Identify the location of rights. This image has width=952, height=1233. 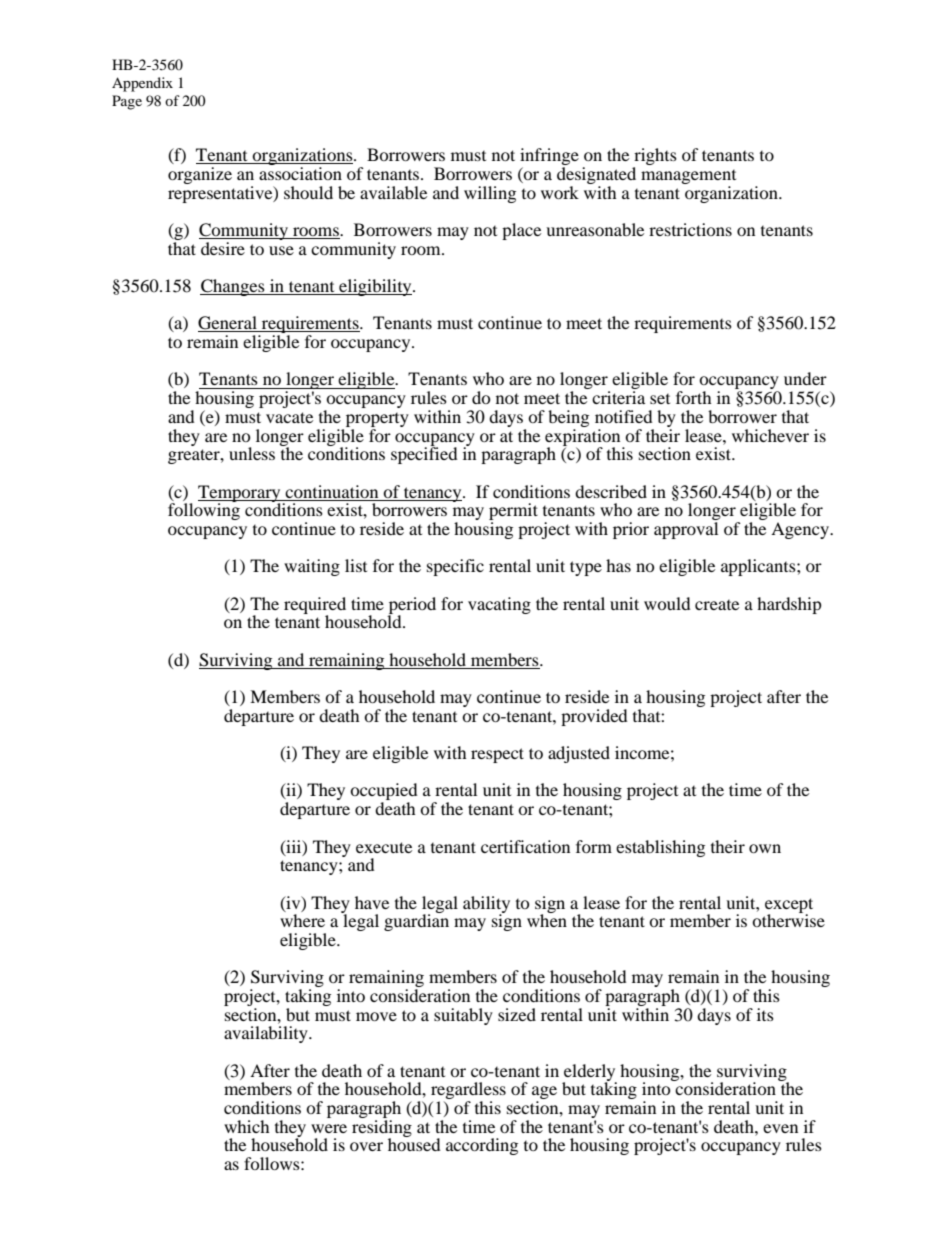
(655, 158).
